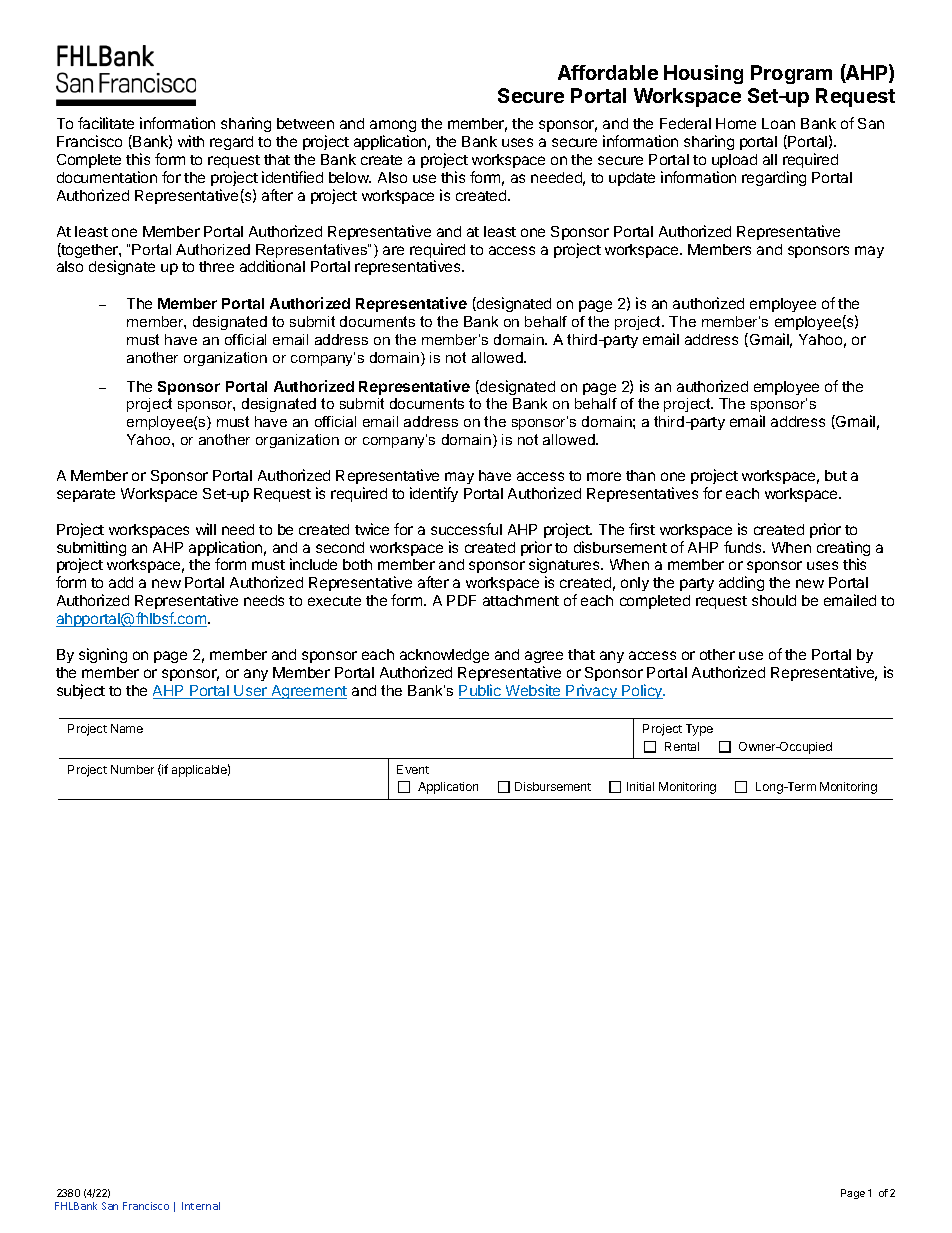 The width and height of the screenshot is (952, 1233). Describe the element at coordinates (736, 123) in the screenshot. I see `Home` at that location.
